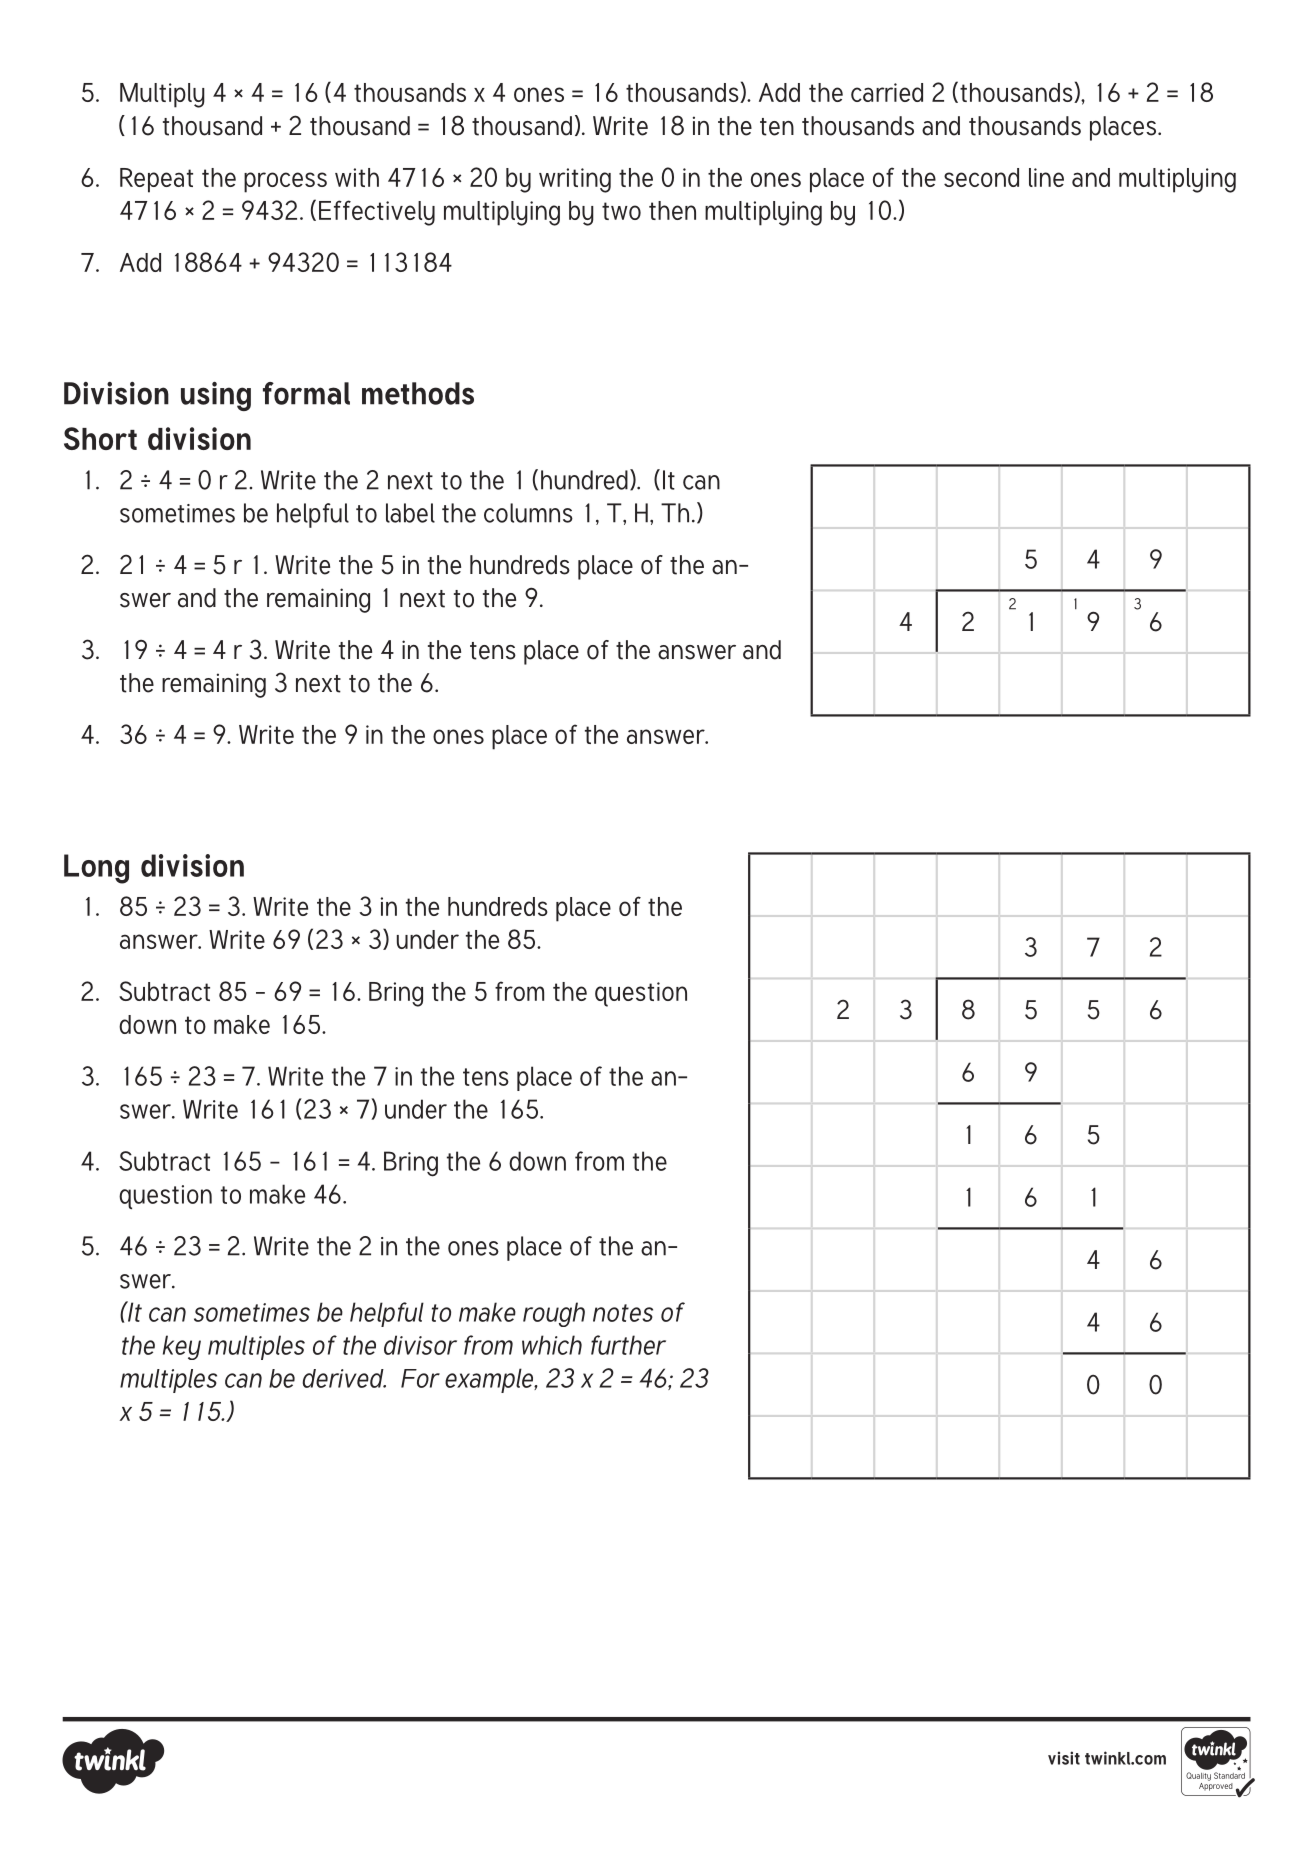  Describe the element at coordinates (306, 393) in the screenshot. I see `formal` at that location.
